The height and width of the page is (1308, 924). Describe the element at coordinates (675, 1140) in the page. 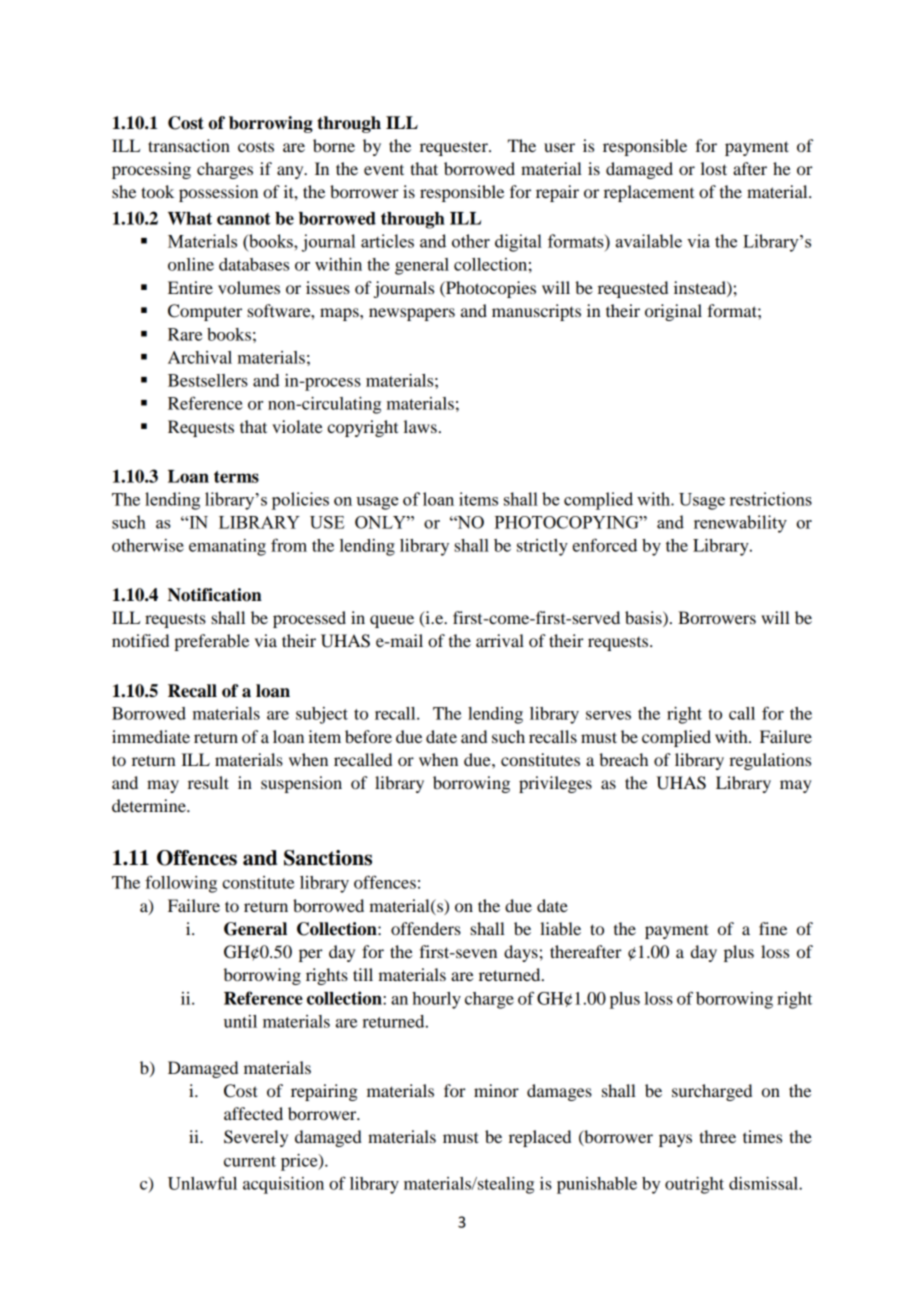

I see `pays` at that location.
